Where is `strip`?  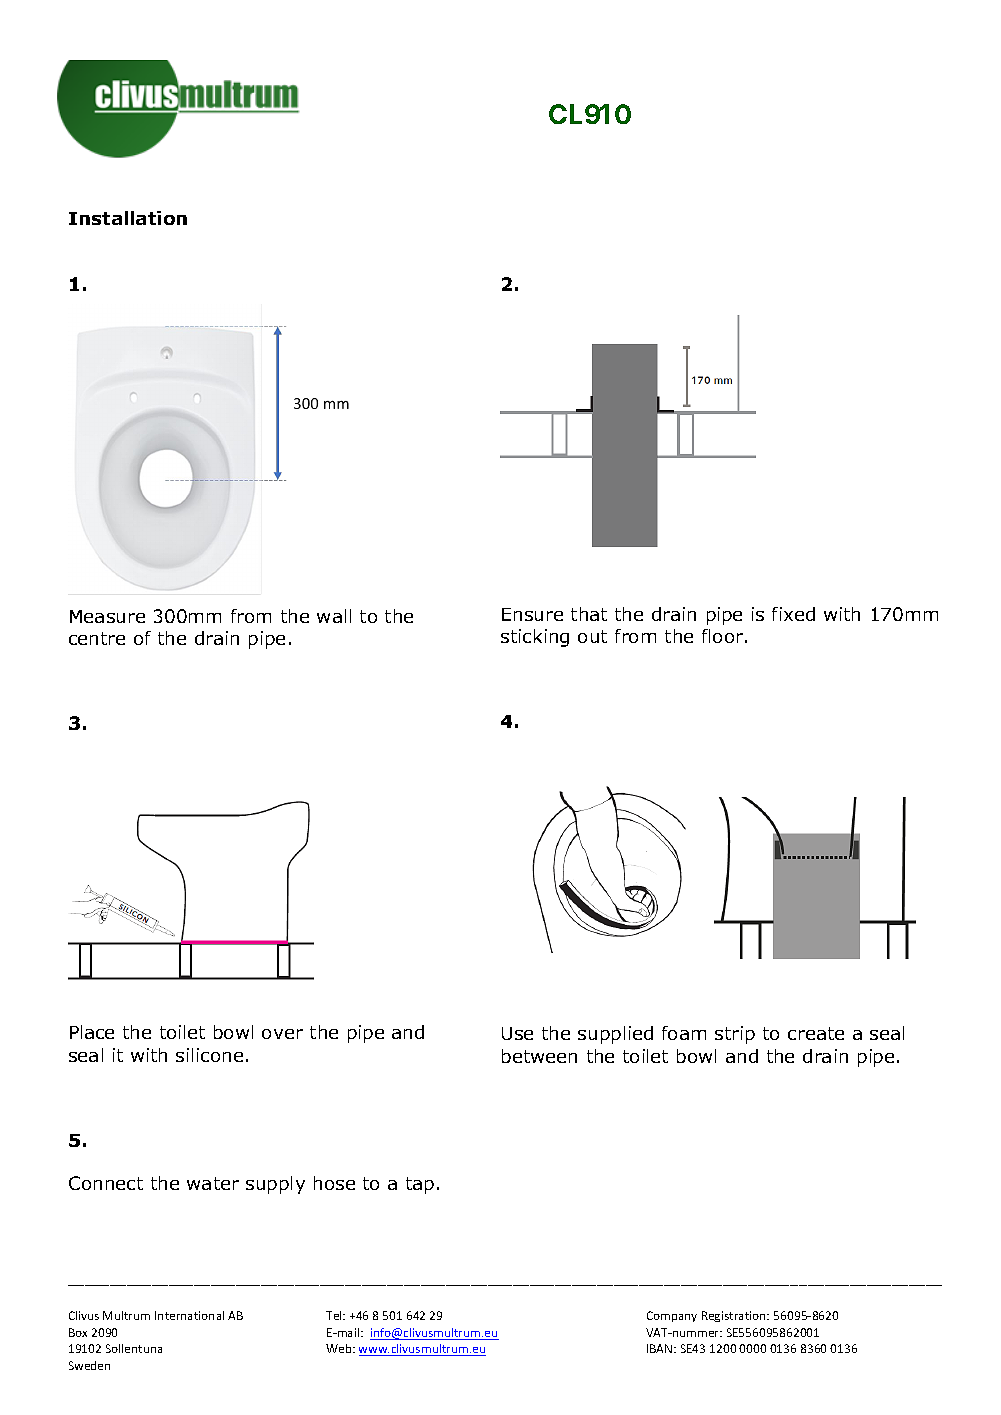 strip is located at coordinates (735, 1035).
